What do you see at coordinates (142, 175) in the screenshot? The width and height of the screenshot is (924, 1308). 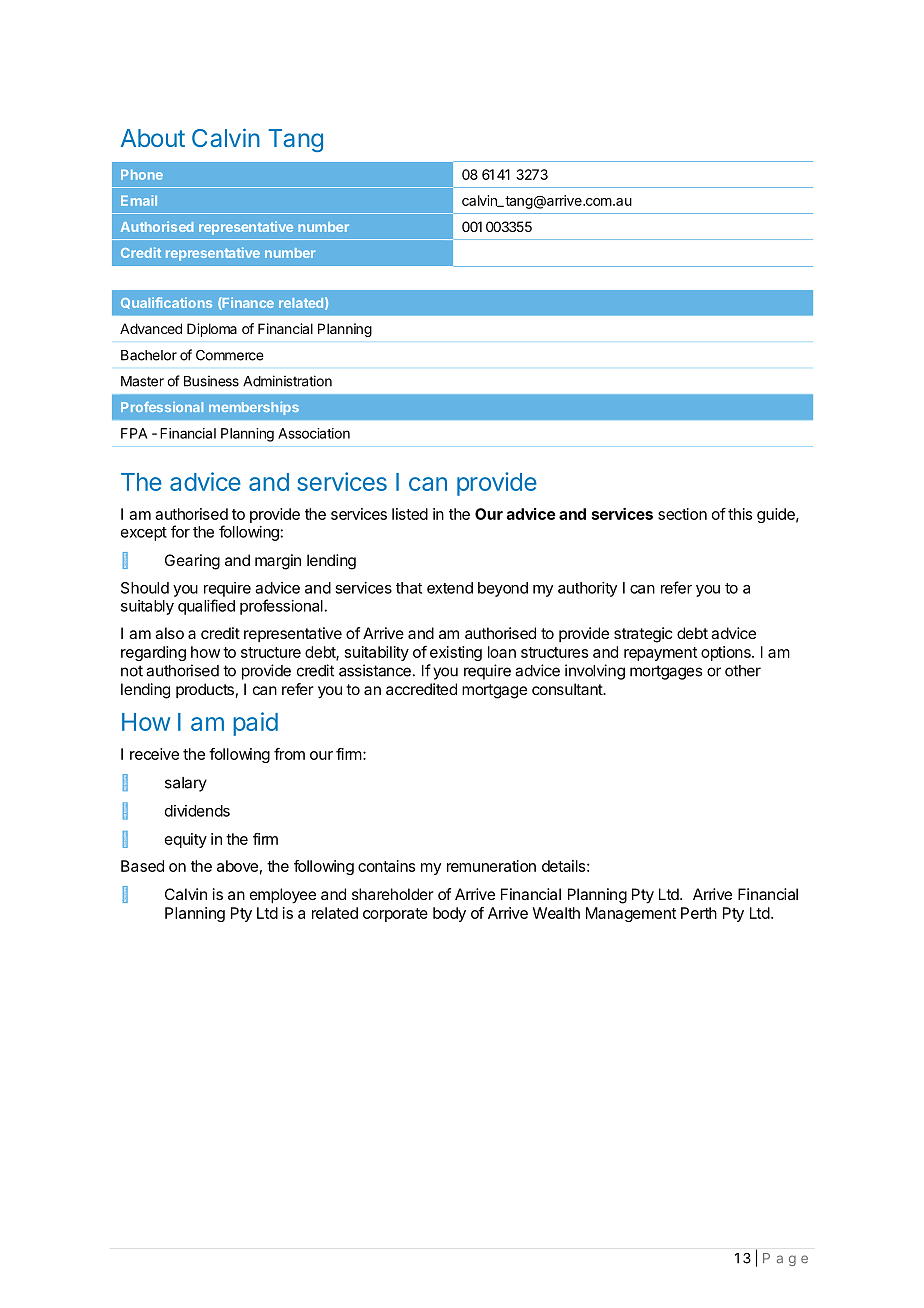 I see `Phone` at bounding box center [142, 175].
